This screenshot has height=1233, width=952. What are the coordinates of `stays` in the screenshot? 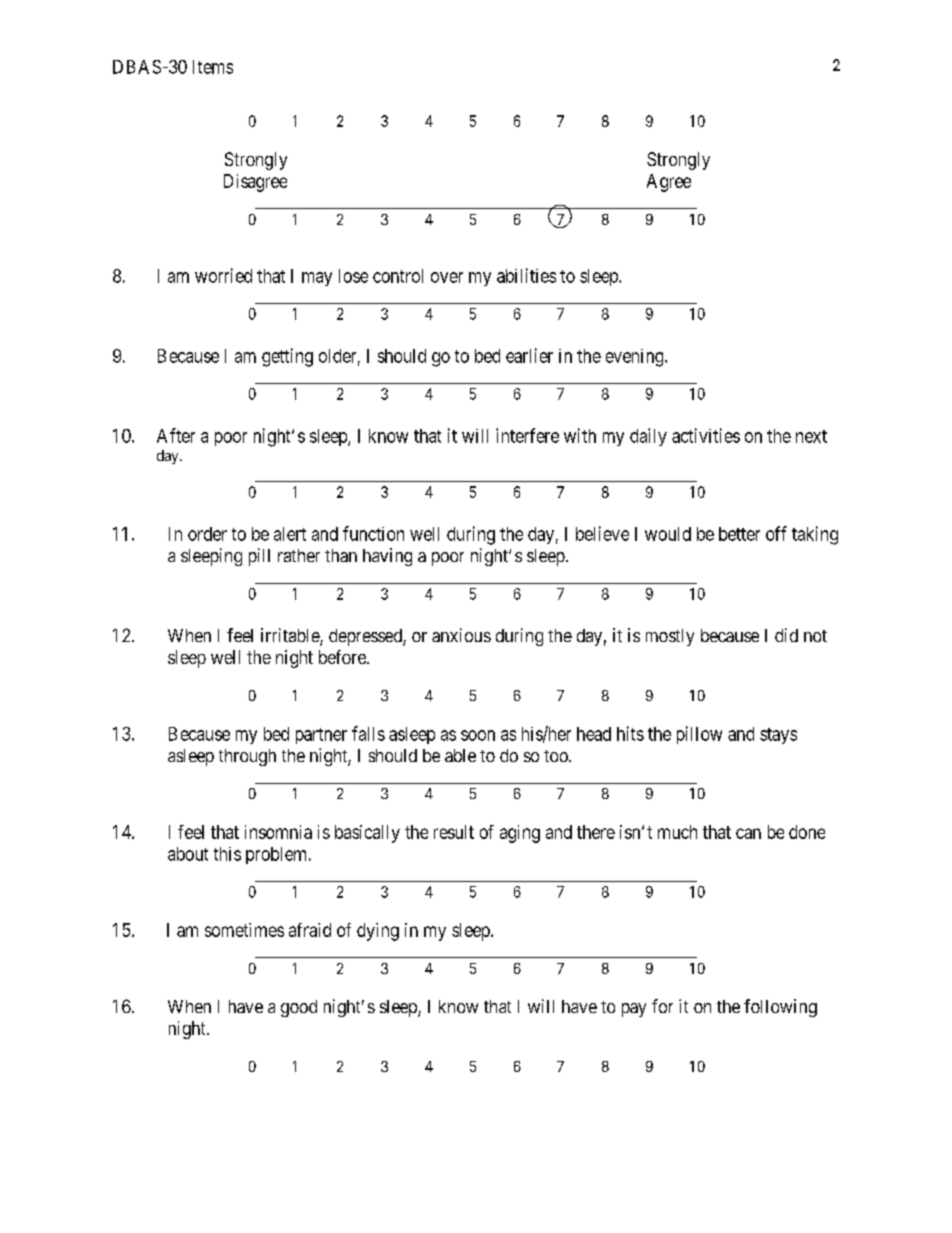 It's located at (778, 736).
